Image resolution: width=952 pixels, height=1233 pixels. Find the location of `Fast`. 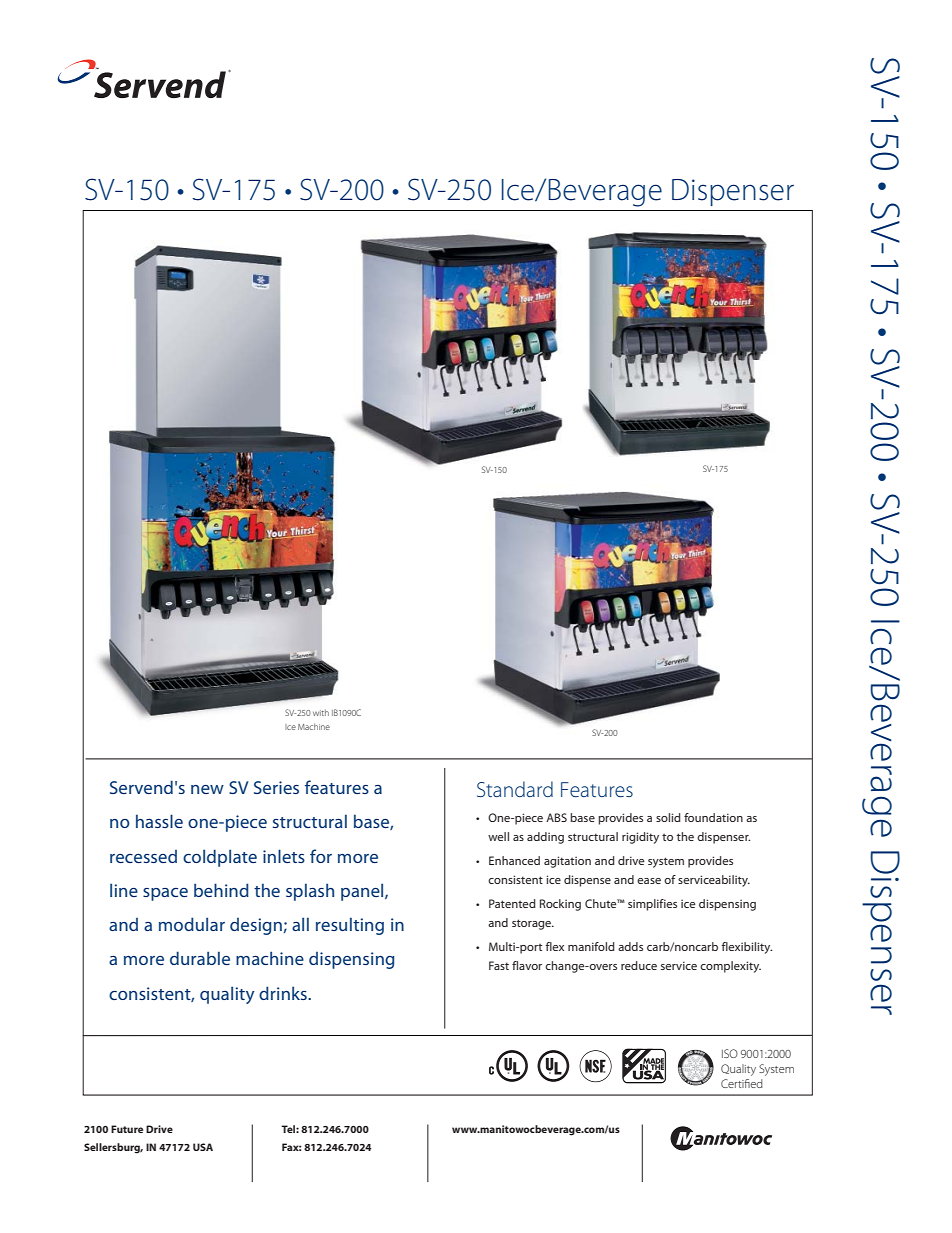

Fast is located at coordinates (499, 965).
